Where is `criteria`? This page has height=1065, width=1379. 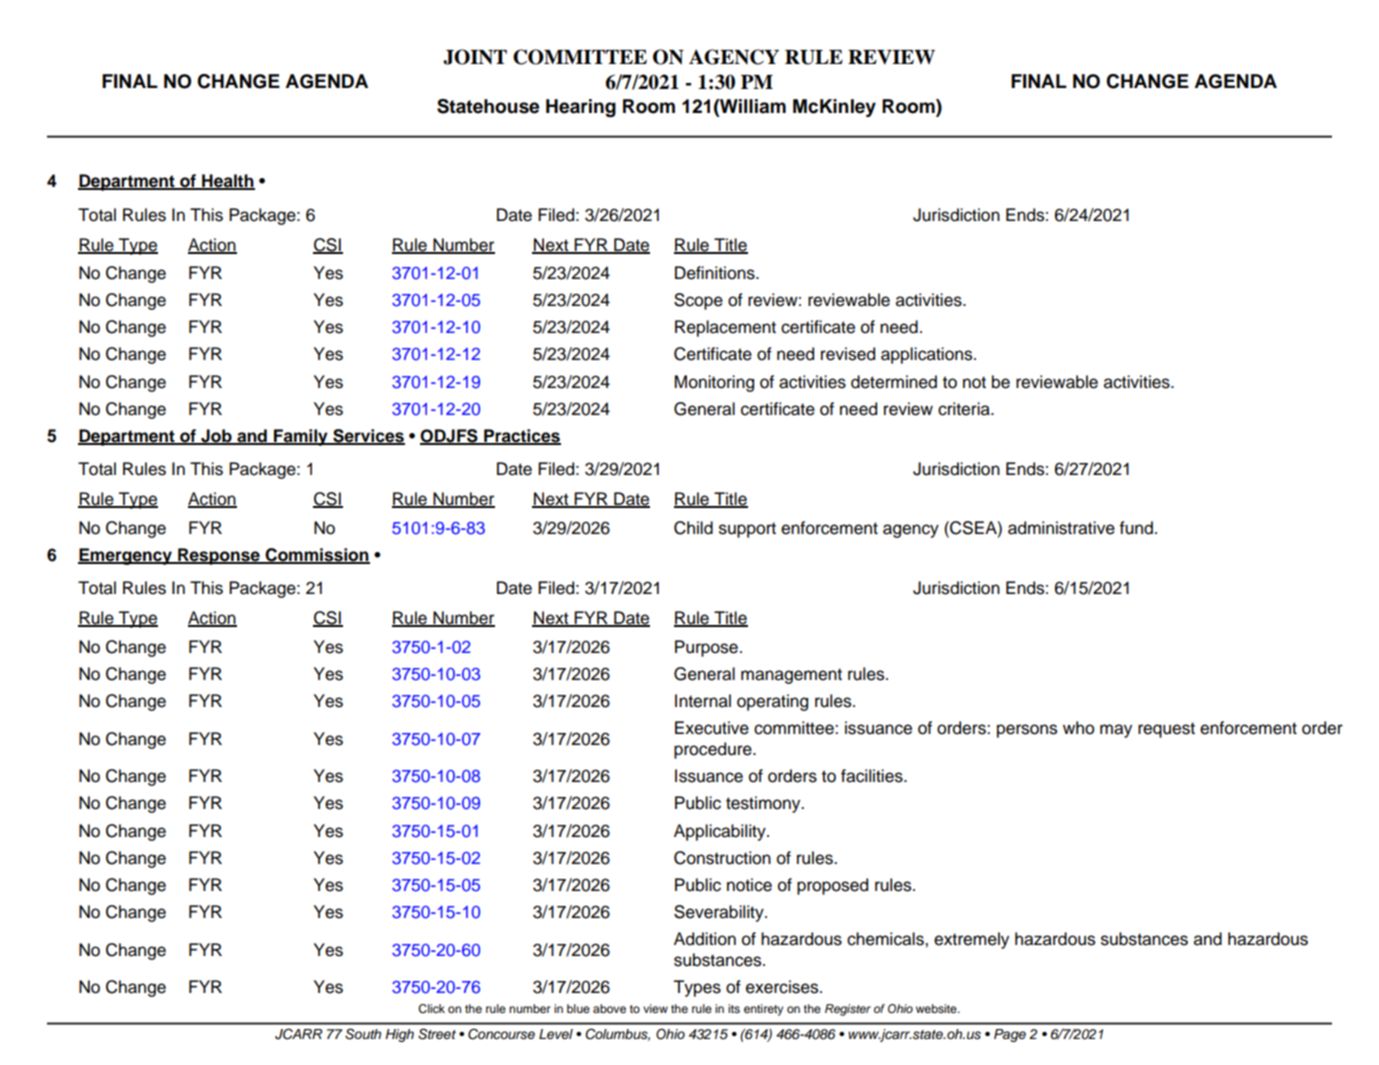 criteria is located at coordinates (965, 409).
